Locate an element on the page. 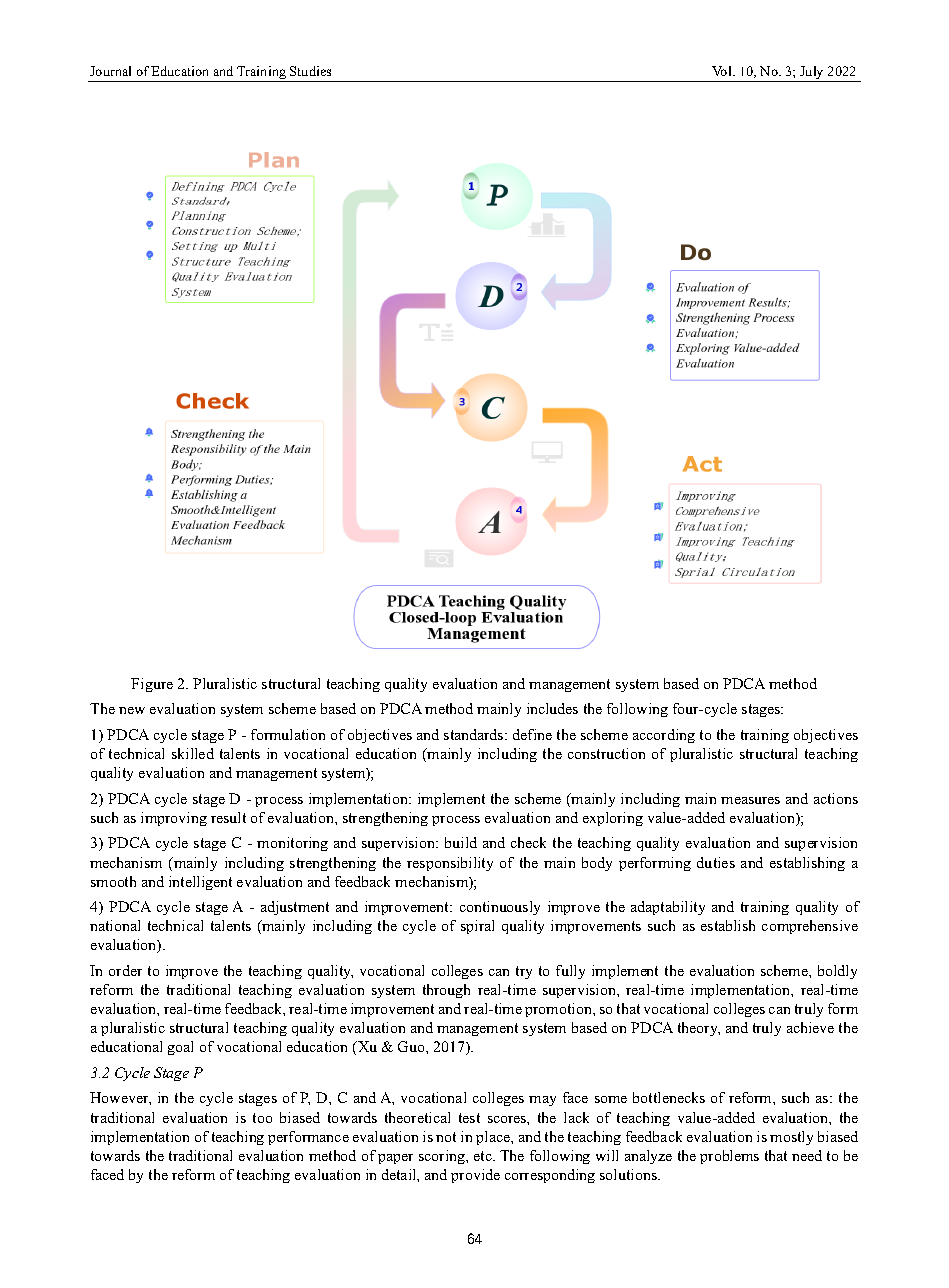 This image has width=949, height=1288. Journal is located at coordinates (110, 71).
